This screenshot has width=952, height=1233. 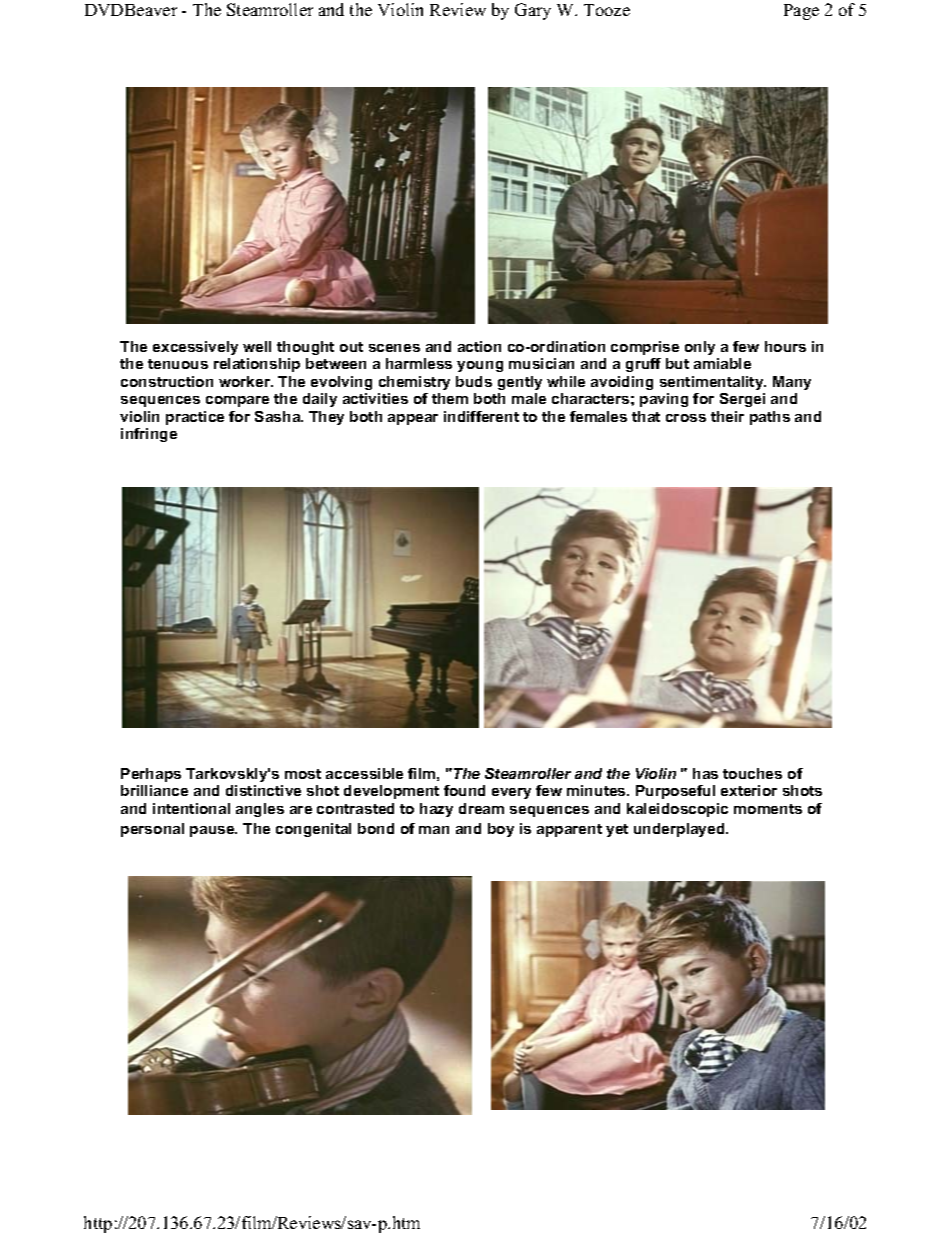 I want to click on accessible, so click(x=364, y=773).
